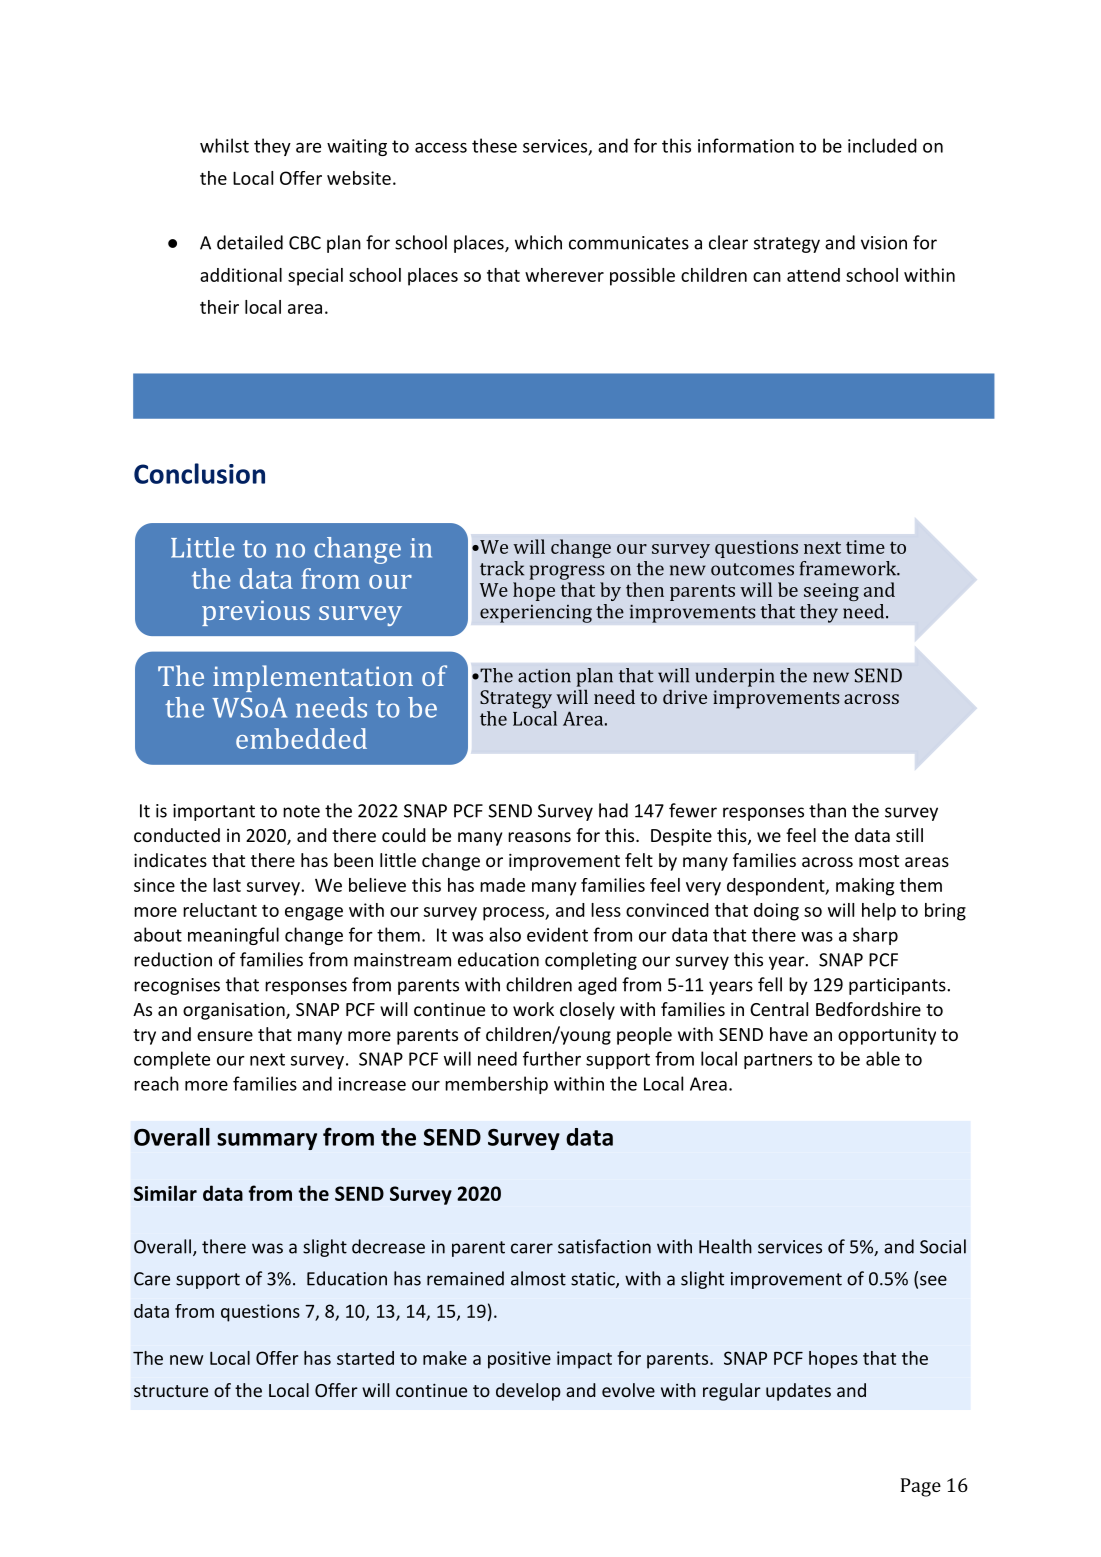 This document has width=1101, height=1557. What do you see at coordinates (882, 145) in the document?
I see `included` at bounding box center [882, 145].
